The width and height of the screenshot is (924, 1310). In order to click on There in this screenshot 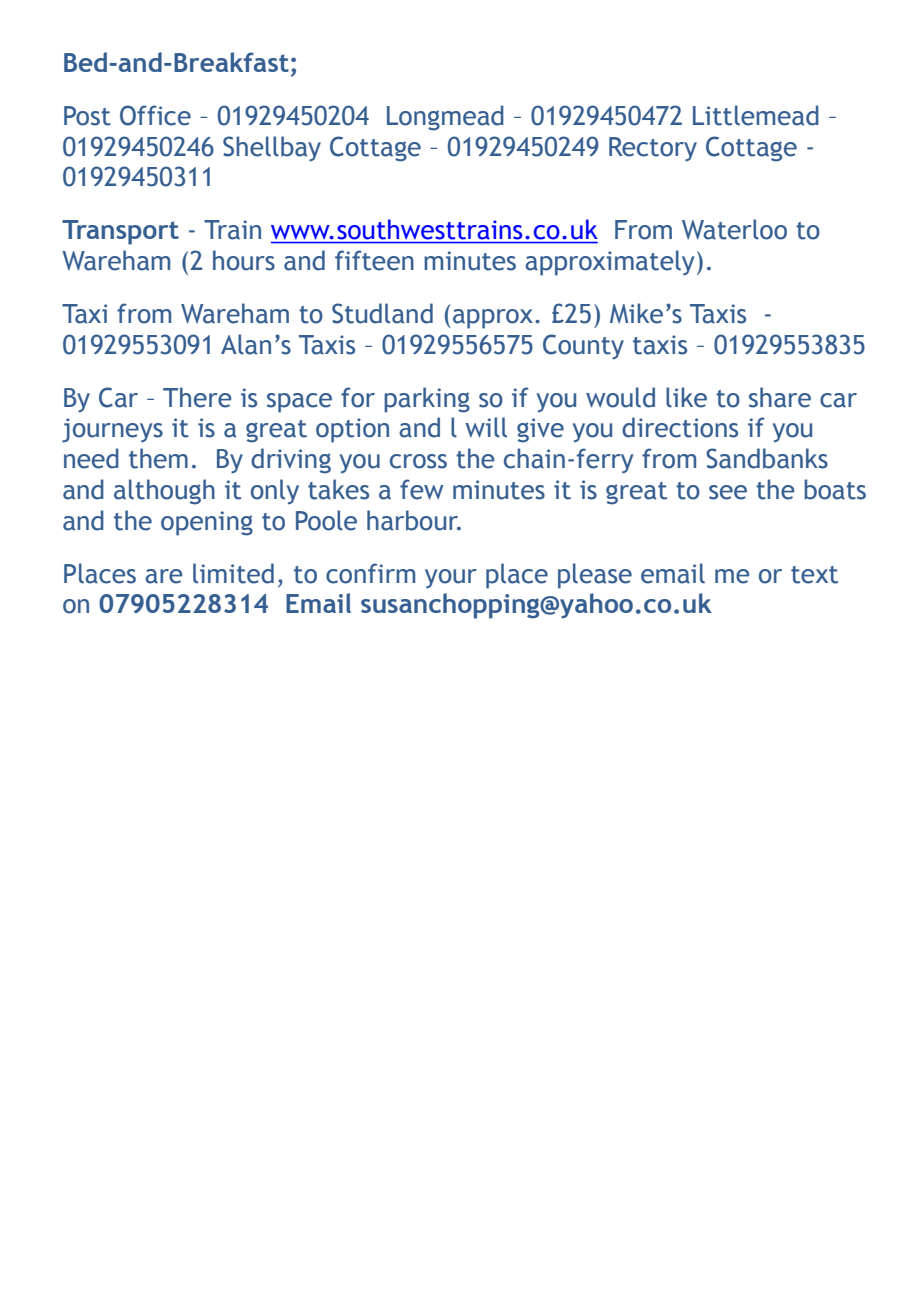, I will do `click(197, 397)`.
